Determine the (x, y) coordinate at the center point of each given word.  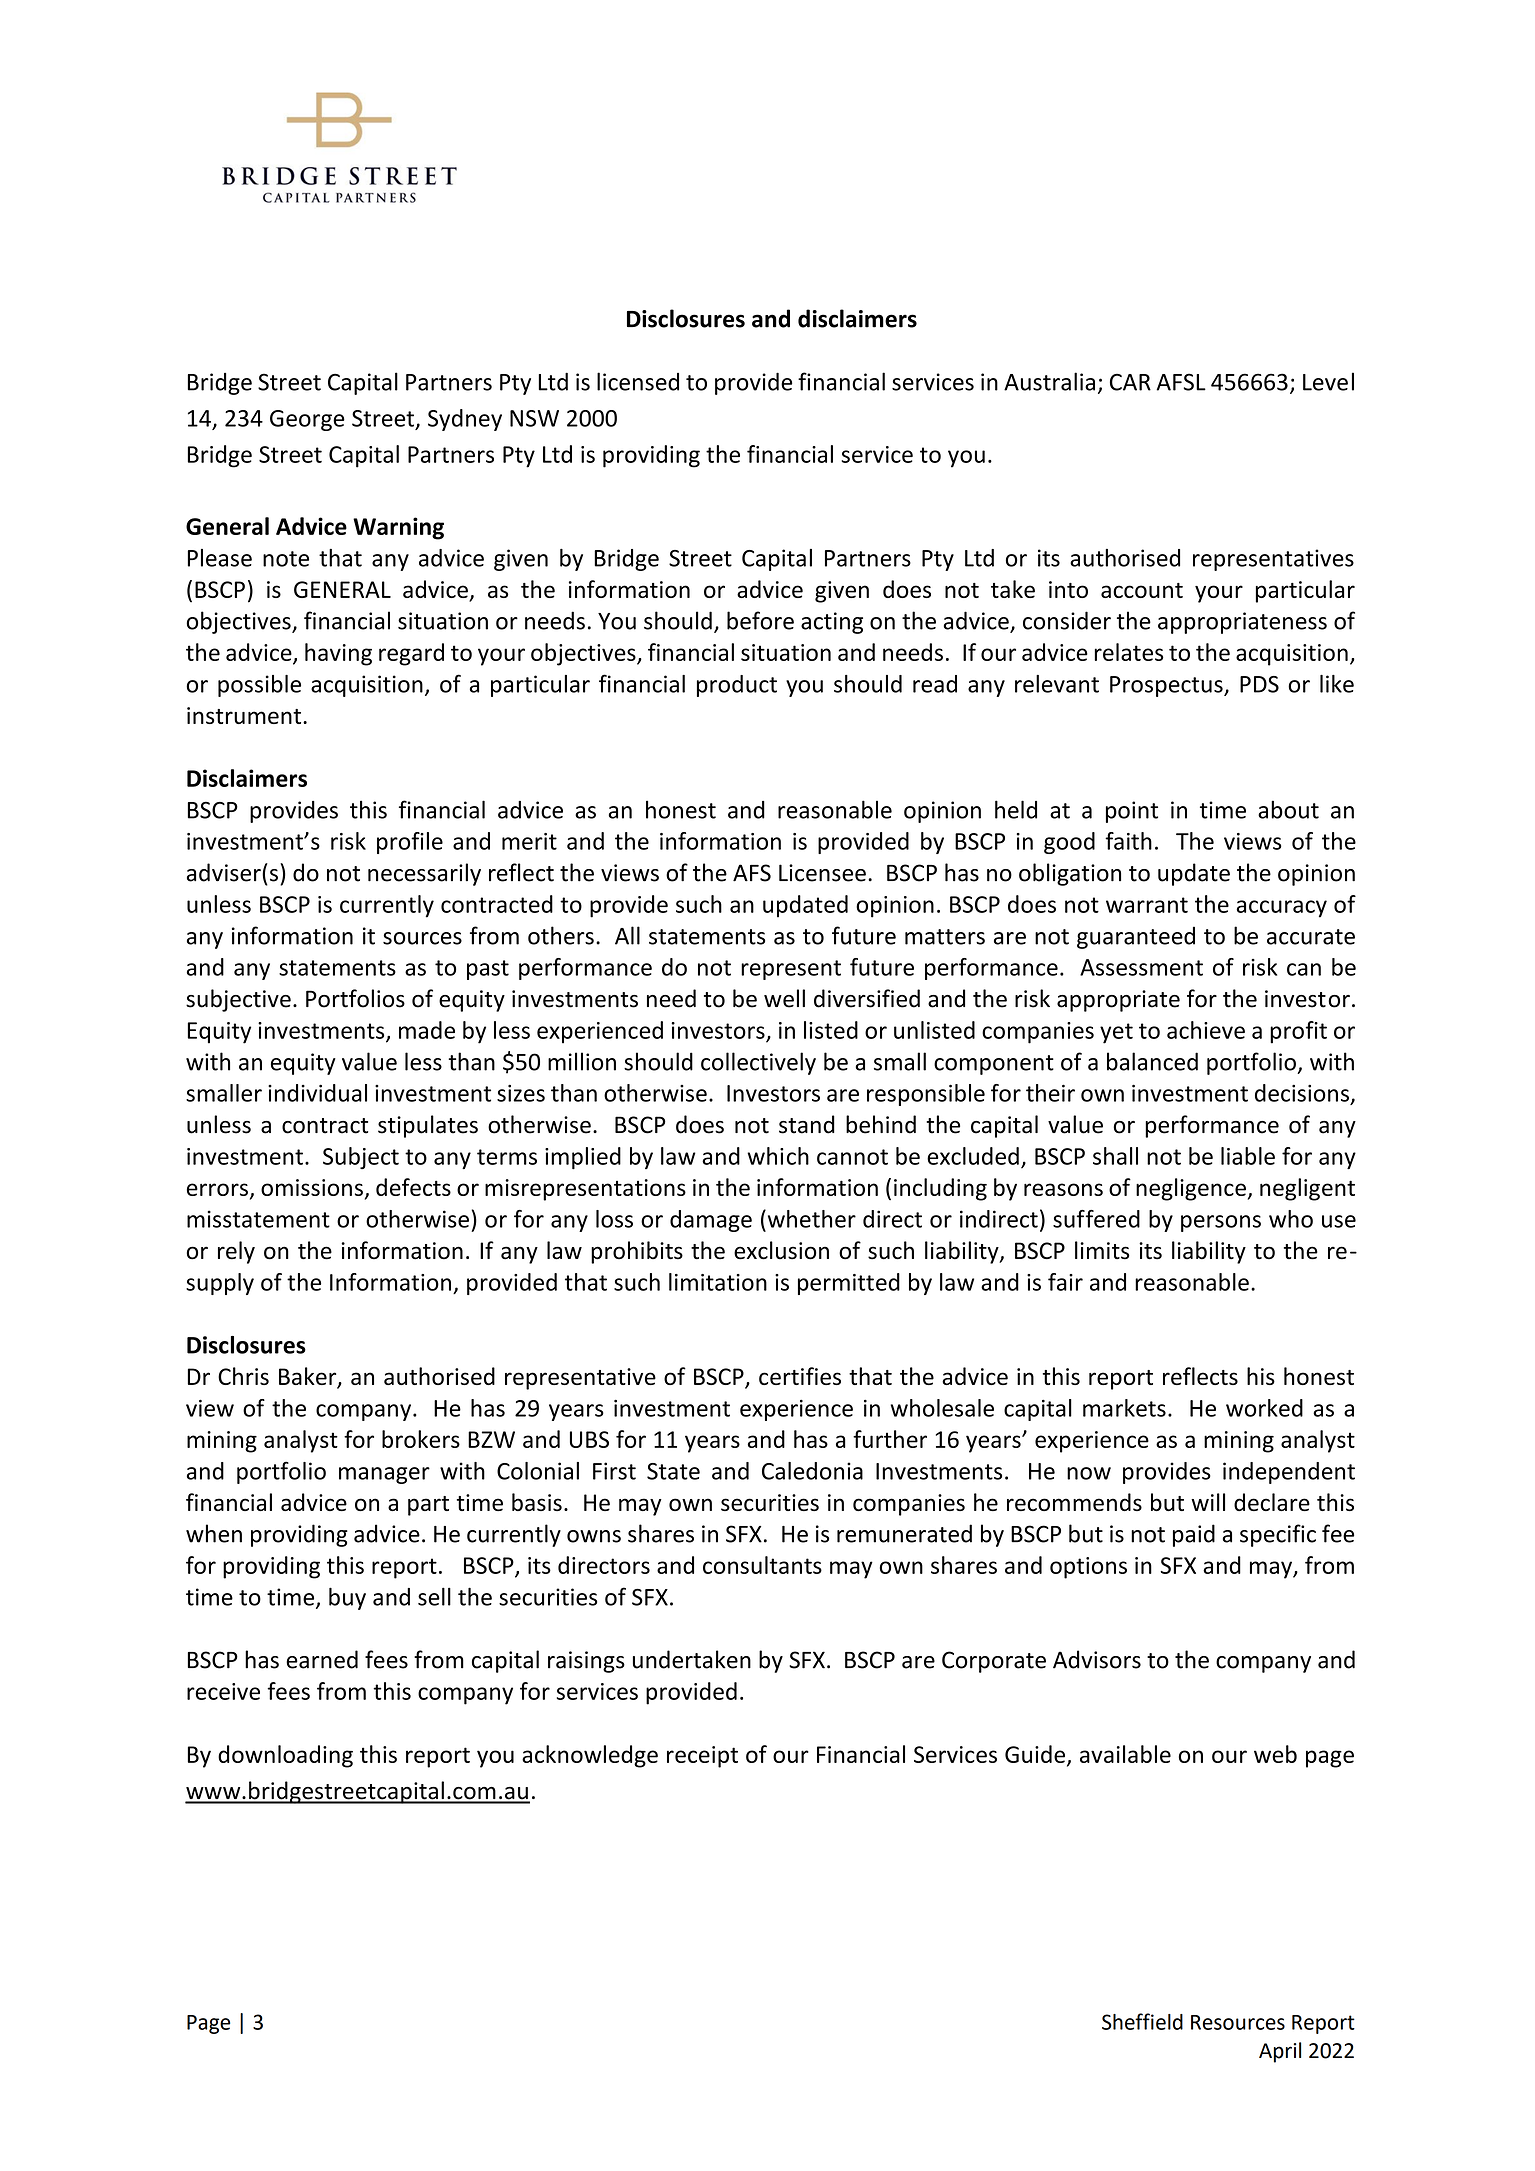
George (307, 420)
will (1208, 1502)
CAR (1130, 382)
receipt (702, 1757)
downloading (285, 1756)
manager (384, 1475)
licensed (638, 381)
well (784, 998)
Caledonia (812, 1471)
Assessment (1141, 967)
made (427, 1030)
